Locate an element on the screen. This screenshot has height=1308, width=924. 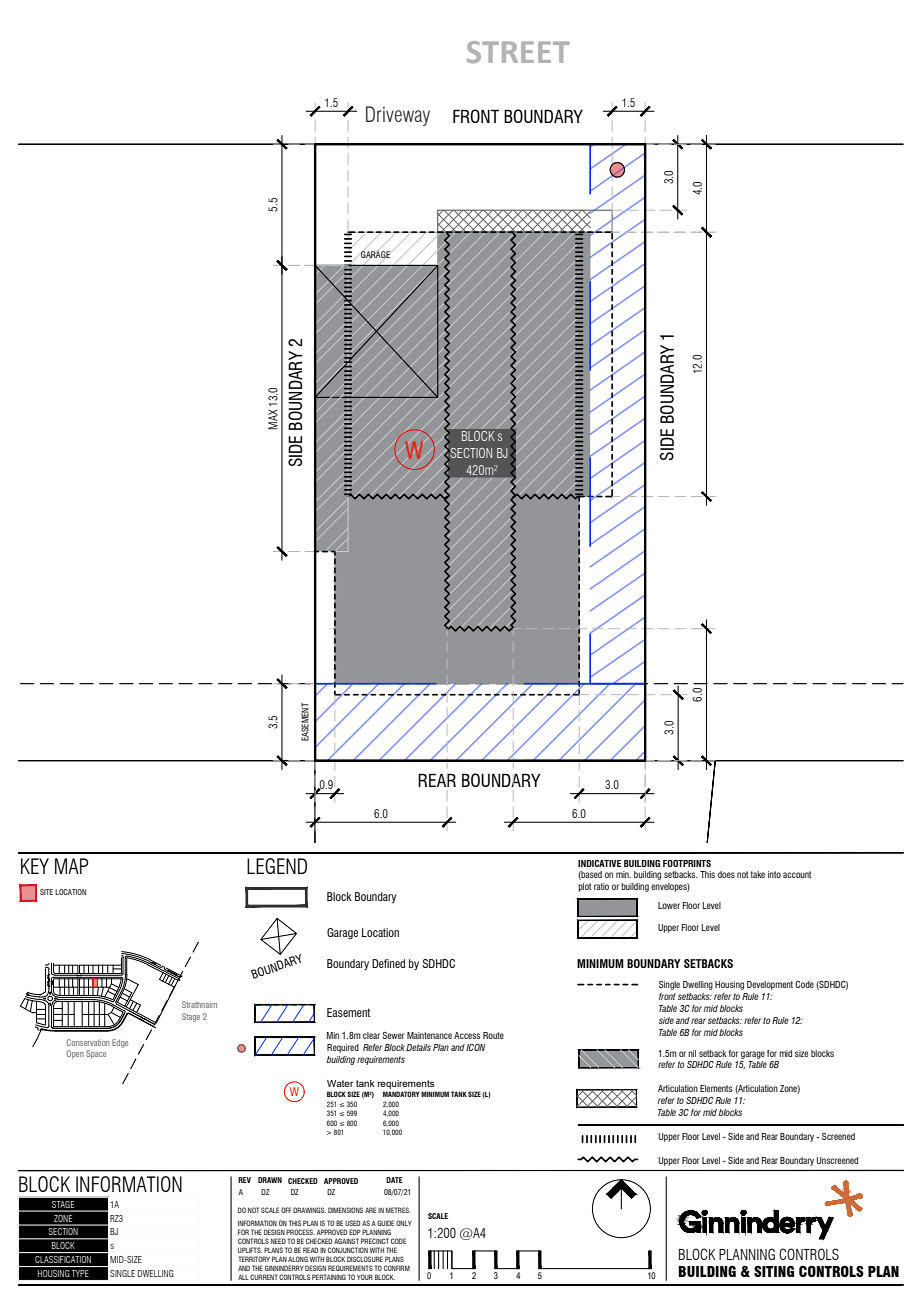
Driveway is located at coordinates (398, 116).
